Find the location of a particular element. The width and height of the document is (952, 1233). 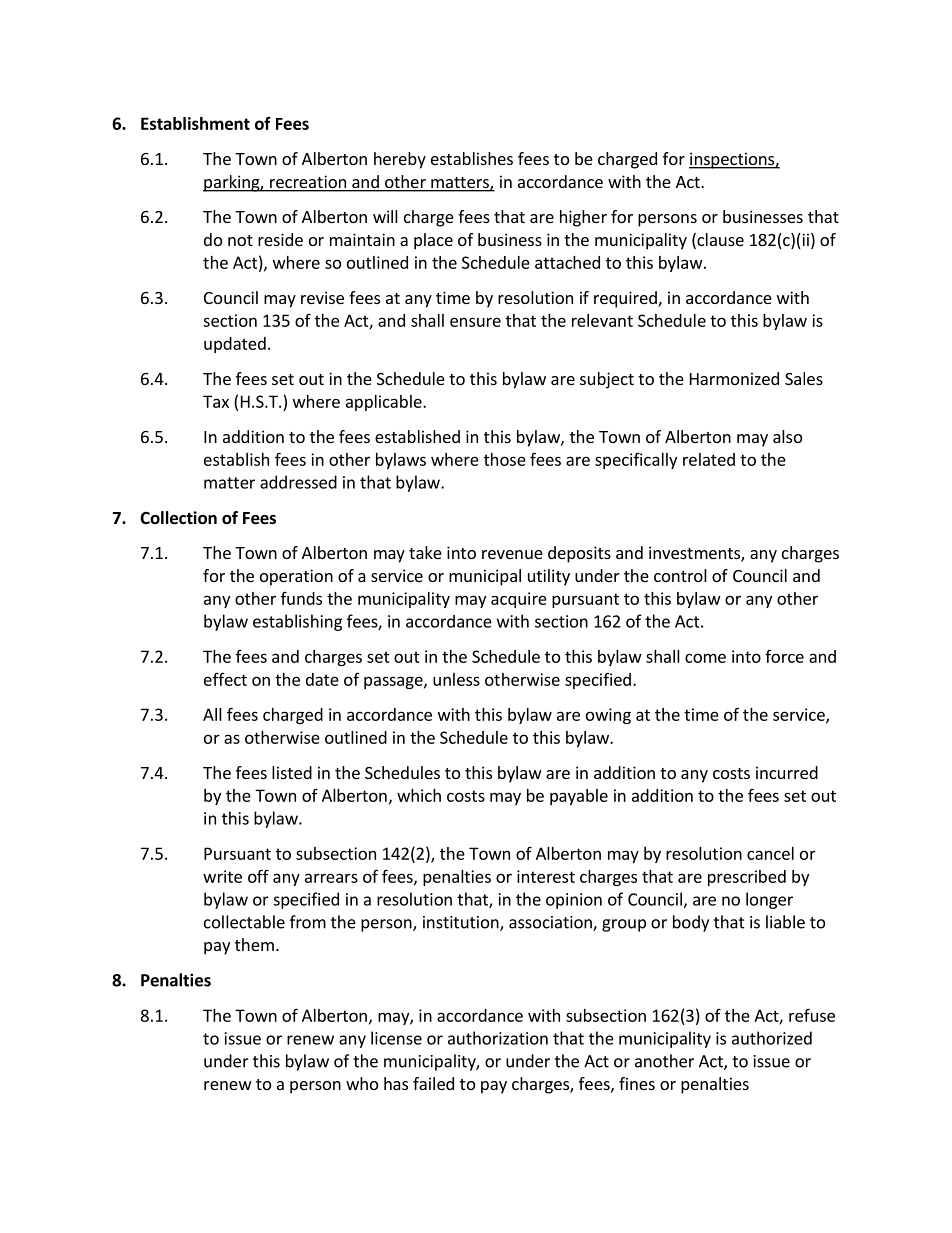

interest is located at coordinates (546, 876).
